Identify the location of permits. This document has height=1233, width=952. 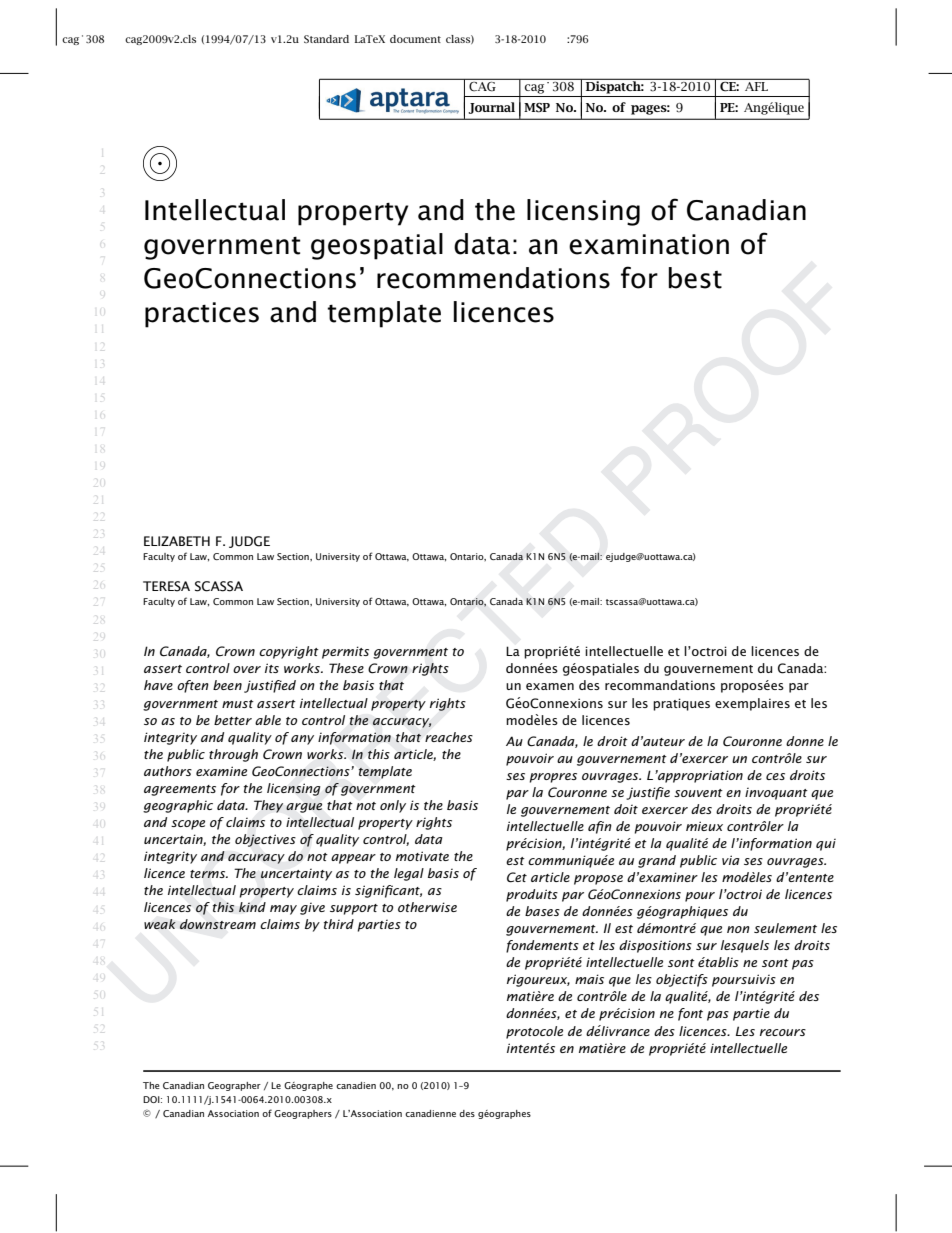
(345, 652).
